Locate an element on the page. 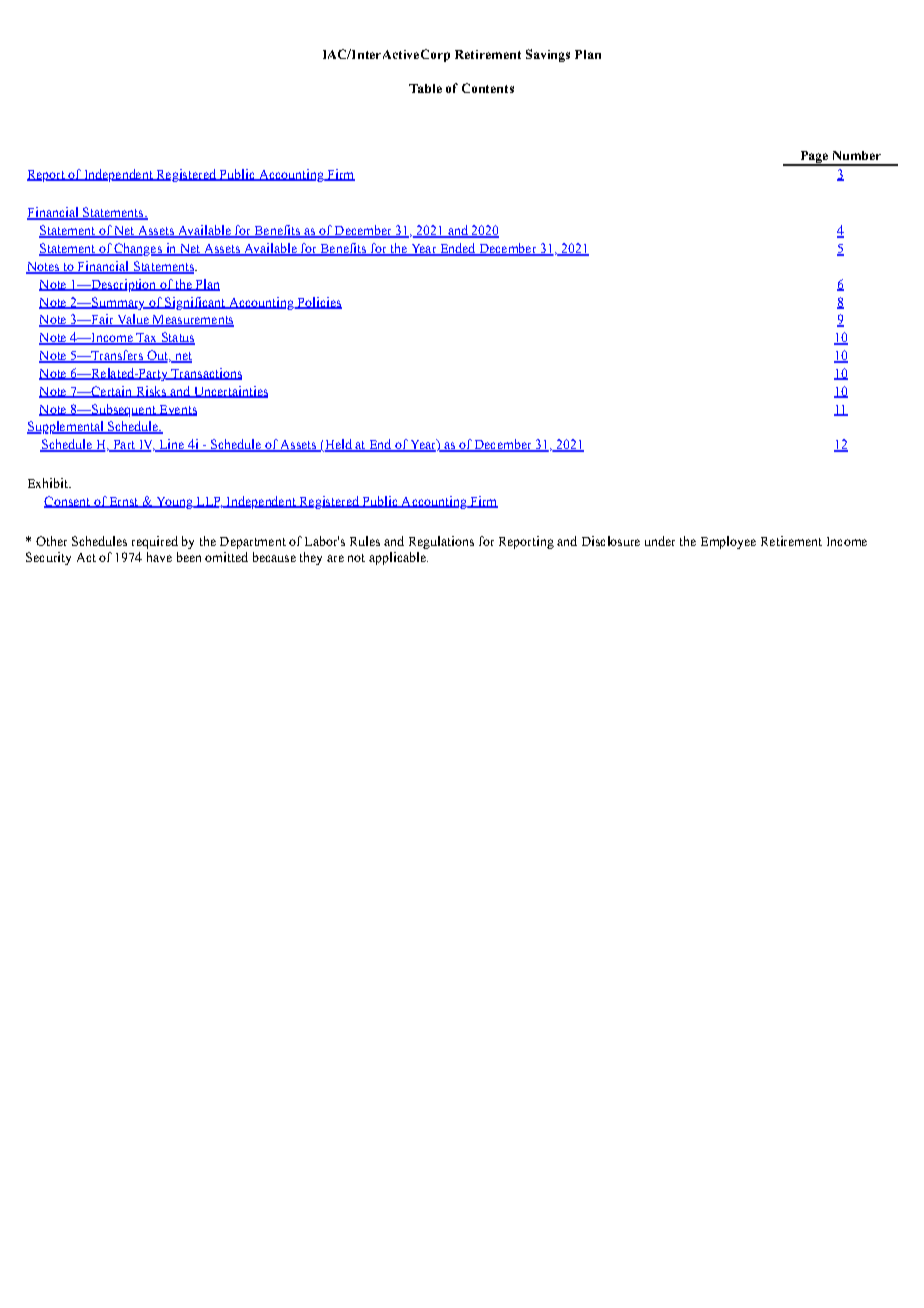 This document has height=1308, width=924. Employee is located at coordinates (728, 542).
